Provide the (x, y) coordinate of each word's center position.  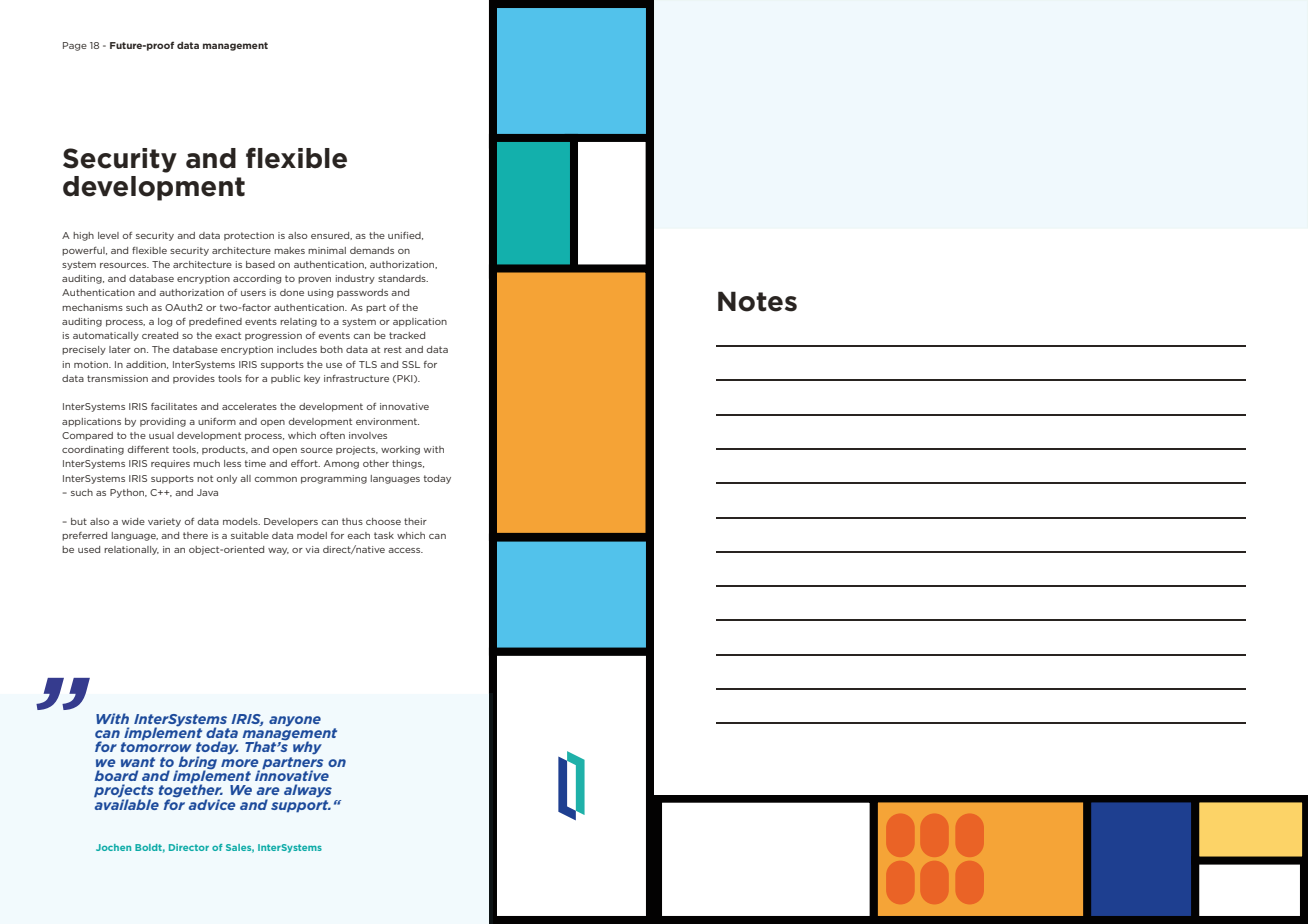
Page (75, 46)
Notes (757, 301)
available (127, 803)
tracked (407, 335)
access (405, 550)
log (165, 322)
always (308, 791)
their (415, 521)
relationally (131, 550)
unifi (398, 235)
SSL (411, 364)
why (307, 748)
